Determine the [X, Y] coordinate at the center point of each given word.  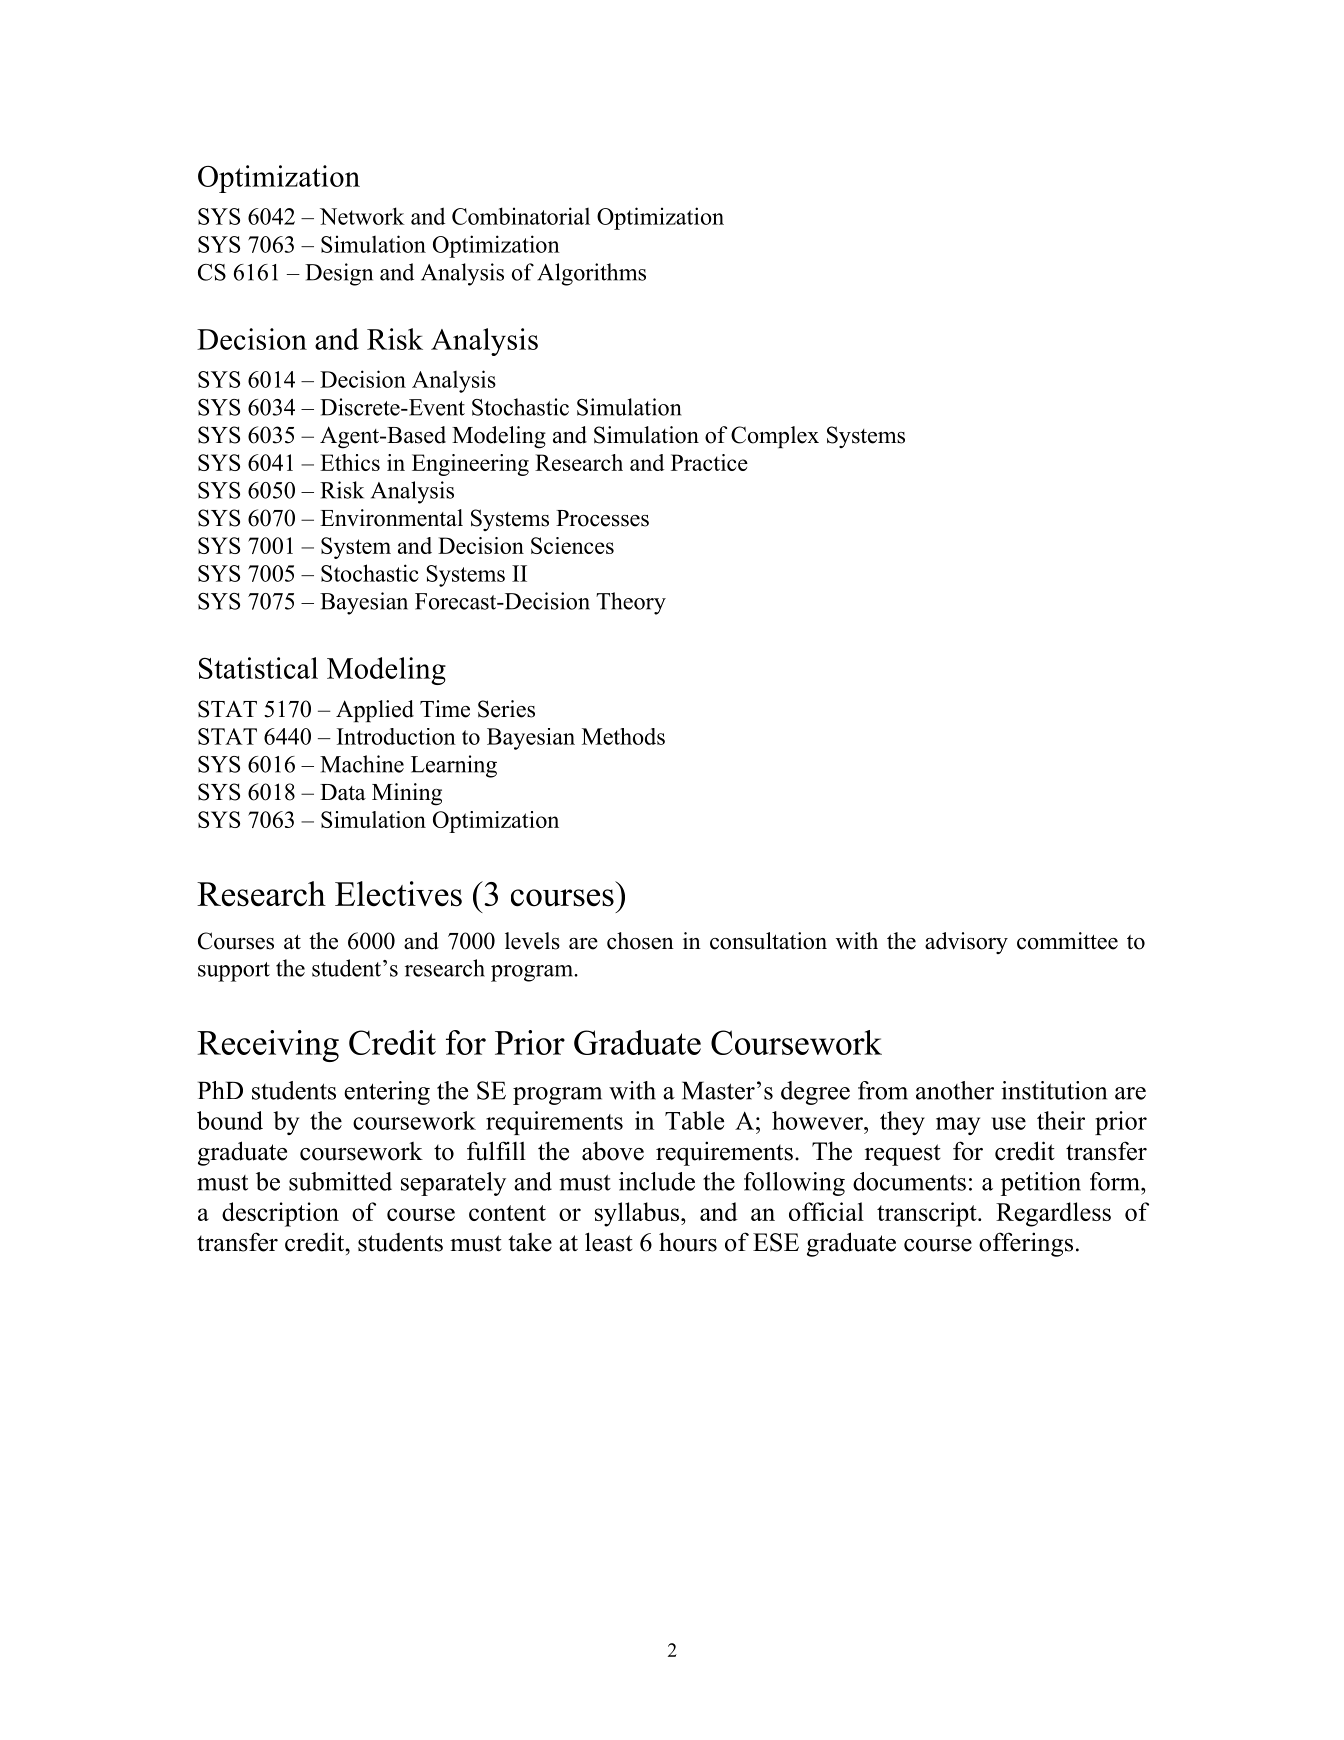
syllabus [637, 1214]
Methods [623, 736]
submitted [340, 1181]
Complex [775, 437]
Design [339, 274]
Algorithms [591, 274]
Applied [375, 711]
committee [1067, 941]
